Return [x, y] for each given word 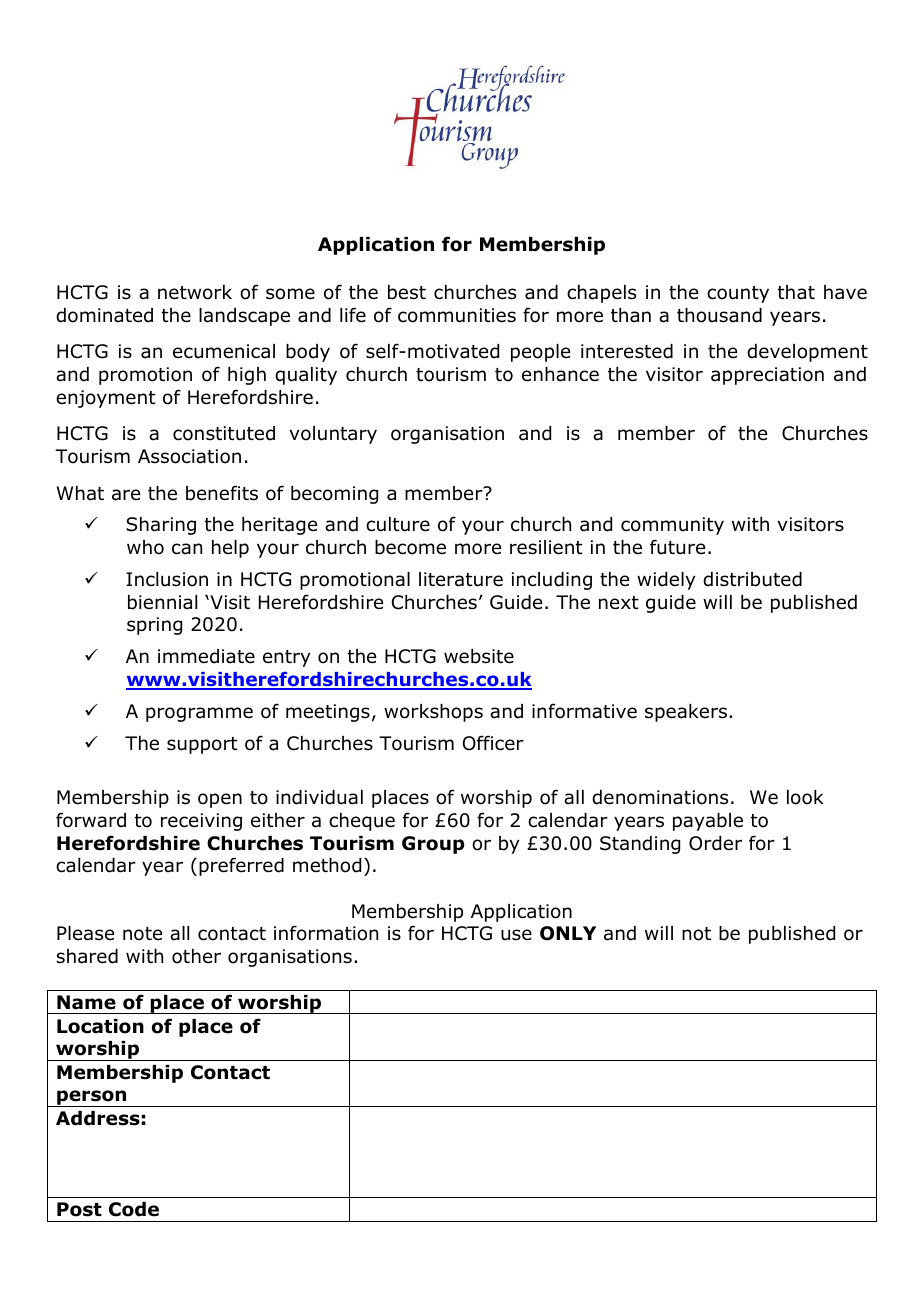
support [202, 745]
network [195, 292]
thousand [719, 315]
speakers [686, 713]
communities [457, 315]
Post [79, 1209]
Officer [493, 743]
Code [134, 1209]
